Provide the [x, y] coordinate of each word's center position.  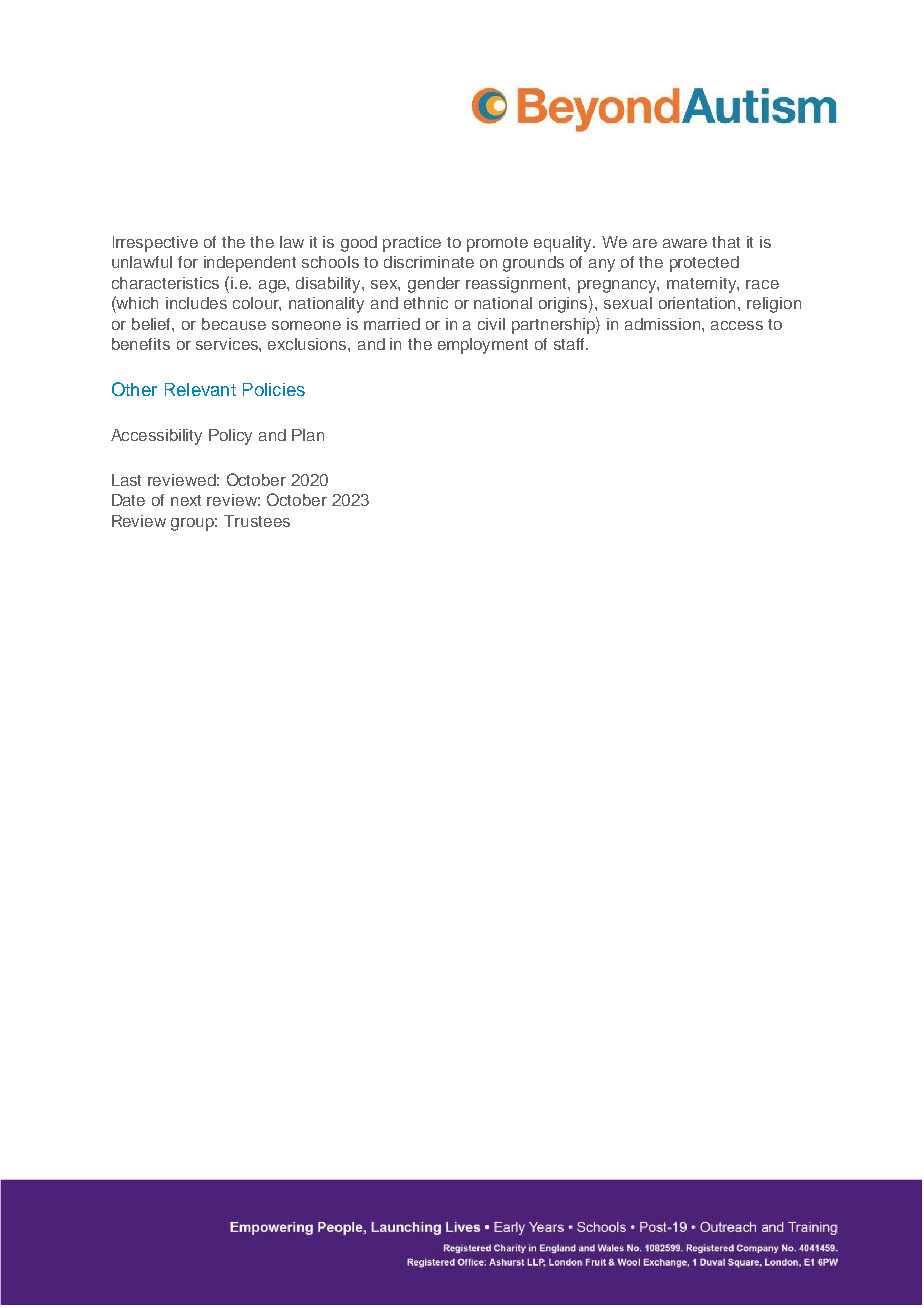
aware [685, 243]
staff [571, 344]
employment [483, 346]
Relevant [200, 389]
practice [412, 244]
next [186, 500]
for [188, 262]
